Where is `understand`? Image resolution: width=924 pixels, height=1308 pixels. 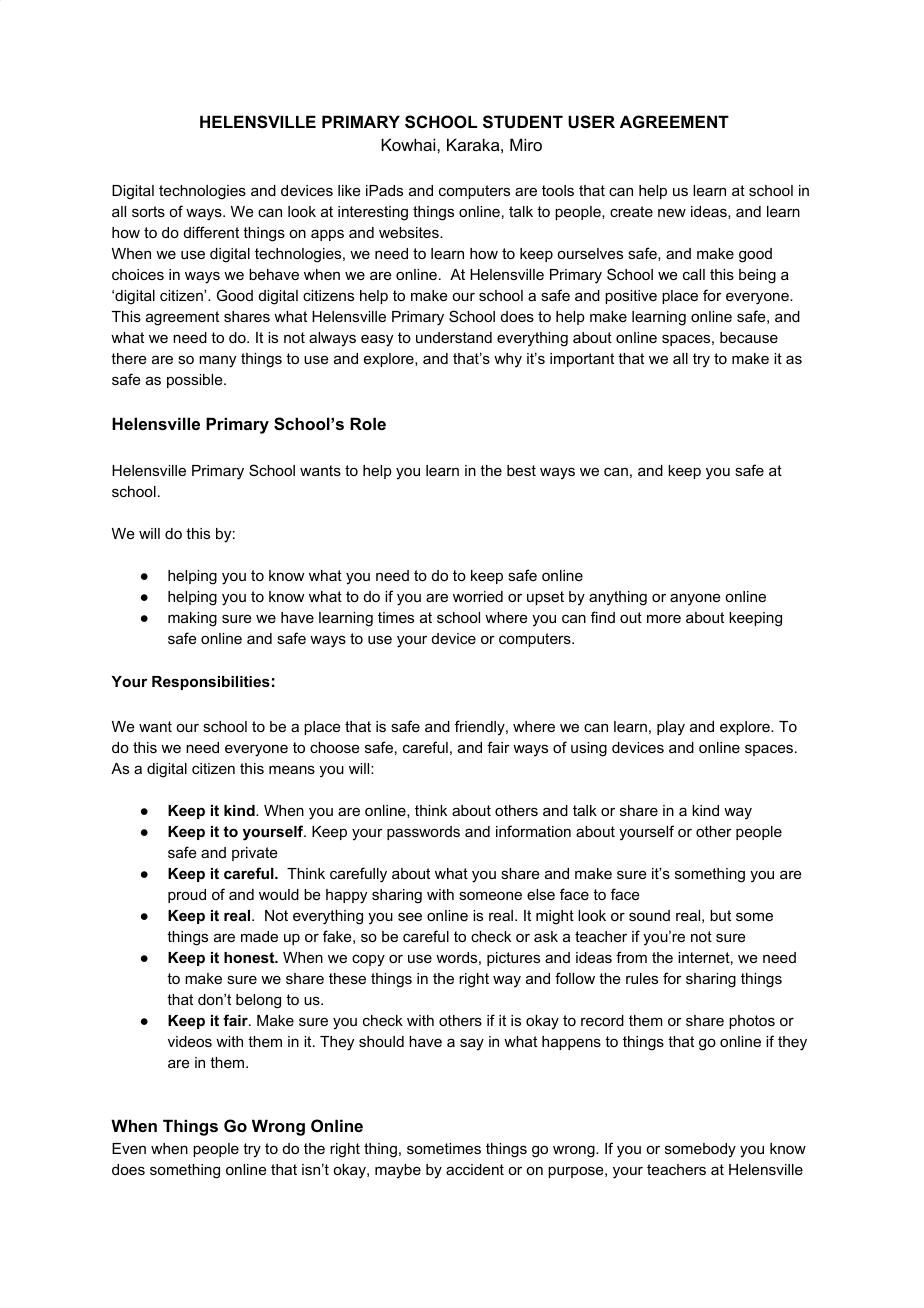
understand is located at coordinates (454, 337).
